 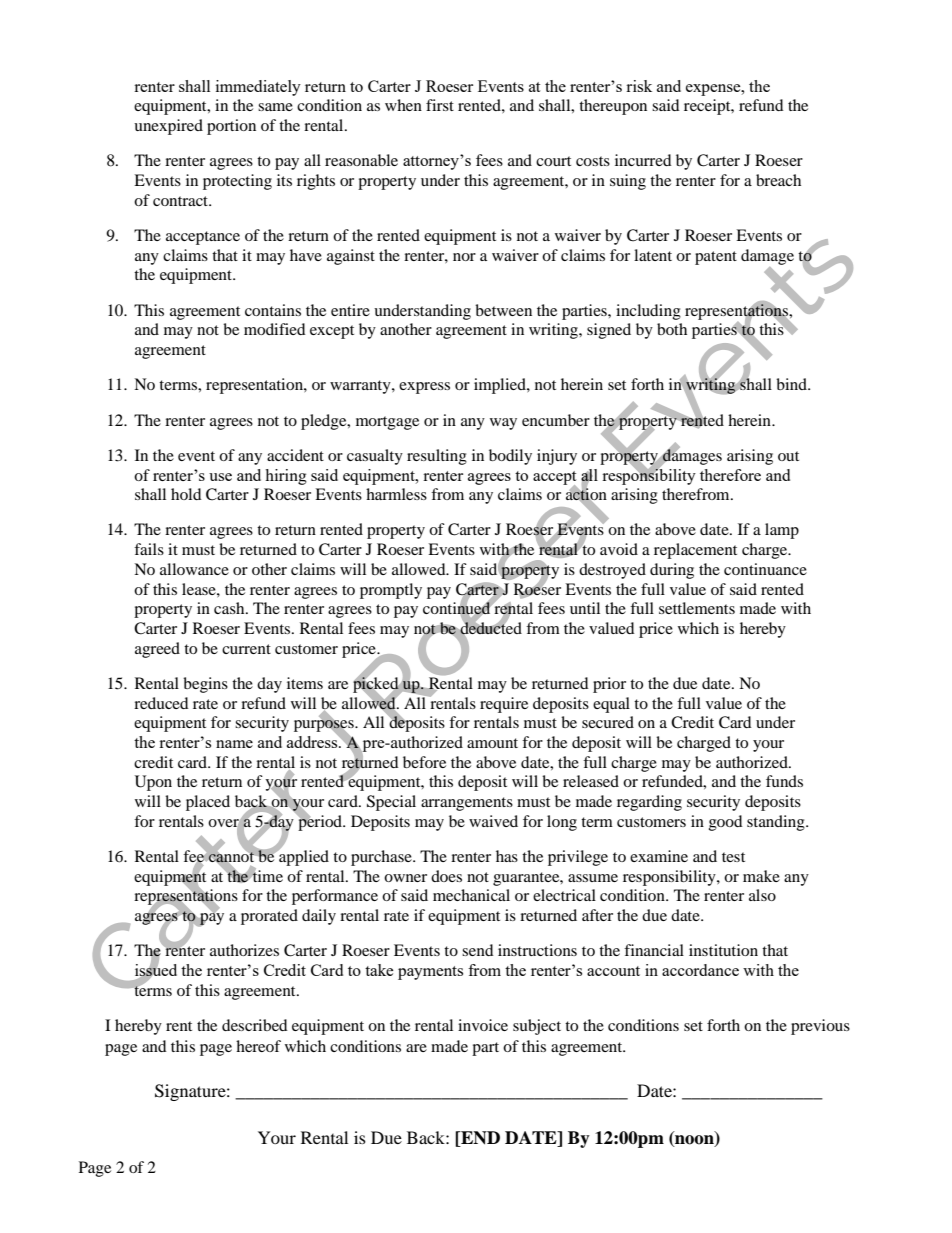 What do you see at coordinates (258, 1046) in the document?
I see `hereof` at bounding box center [258, 1046].
